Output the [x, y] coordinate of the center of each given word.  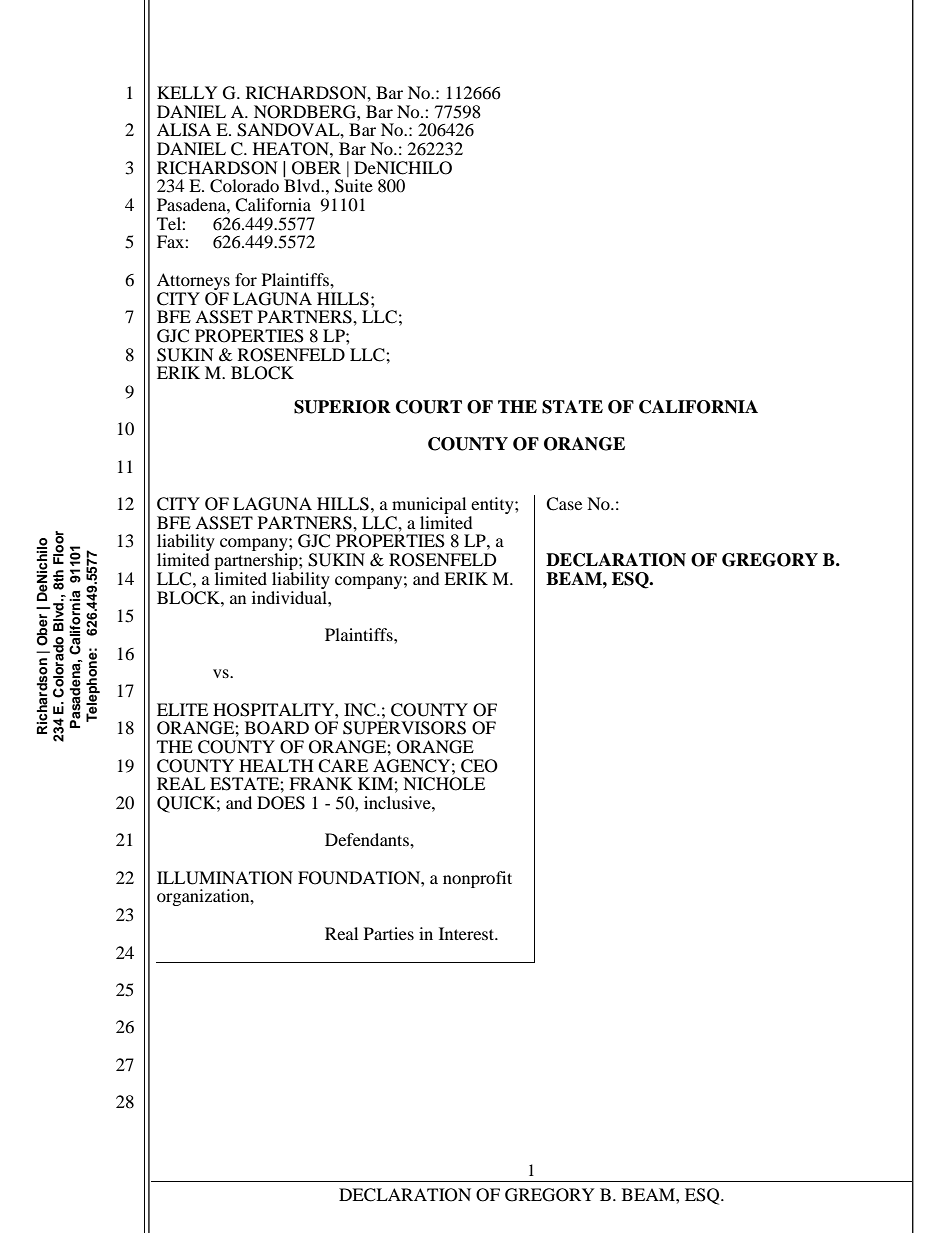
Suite [354, 186]
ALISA [184, 130]
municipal [428, 507]
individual [290, 596]
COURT [429, 407]
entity [493, 507]
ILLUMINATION [225, 878]
